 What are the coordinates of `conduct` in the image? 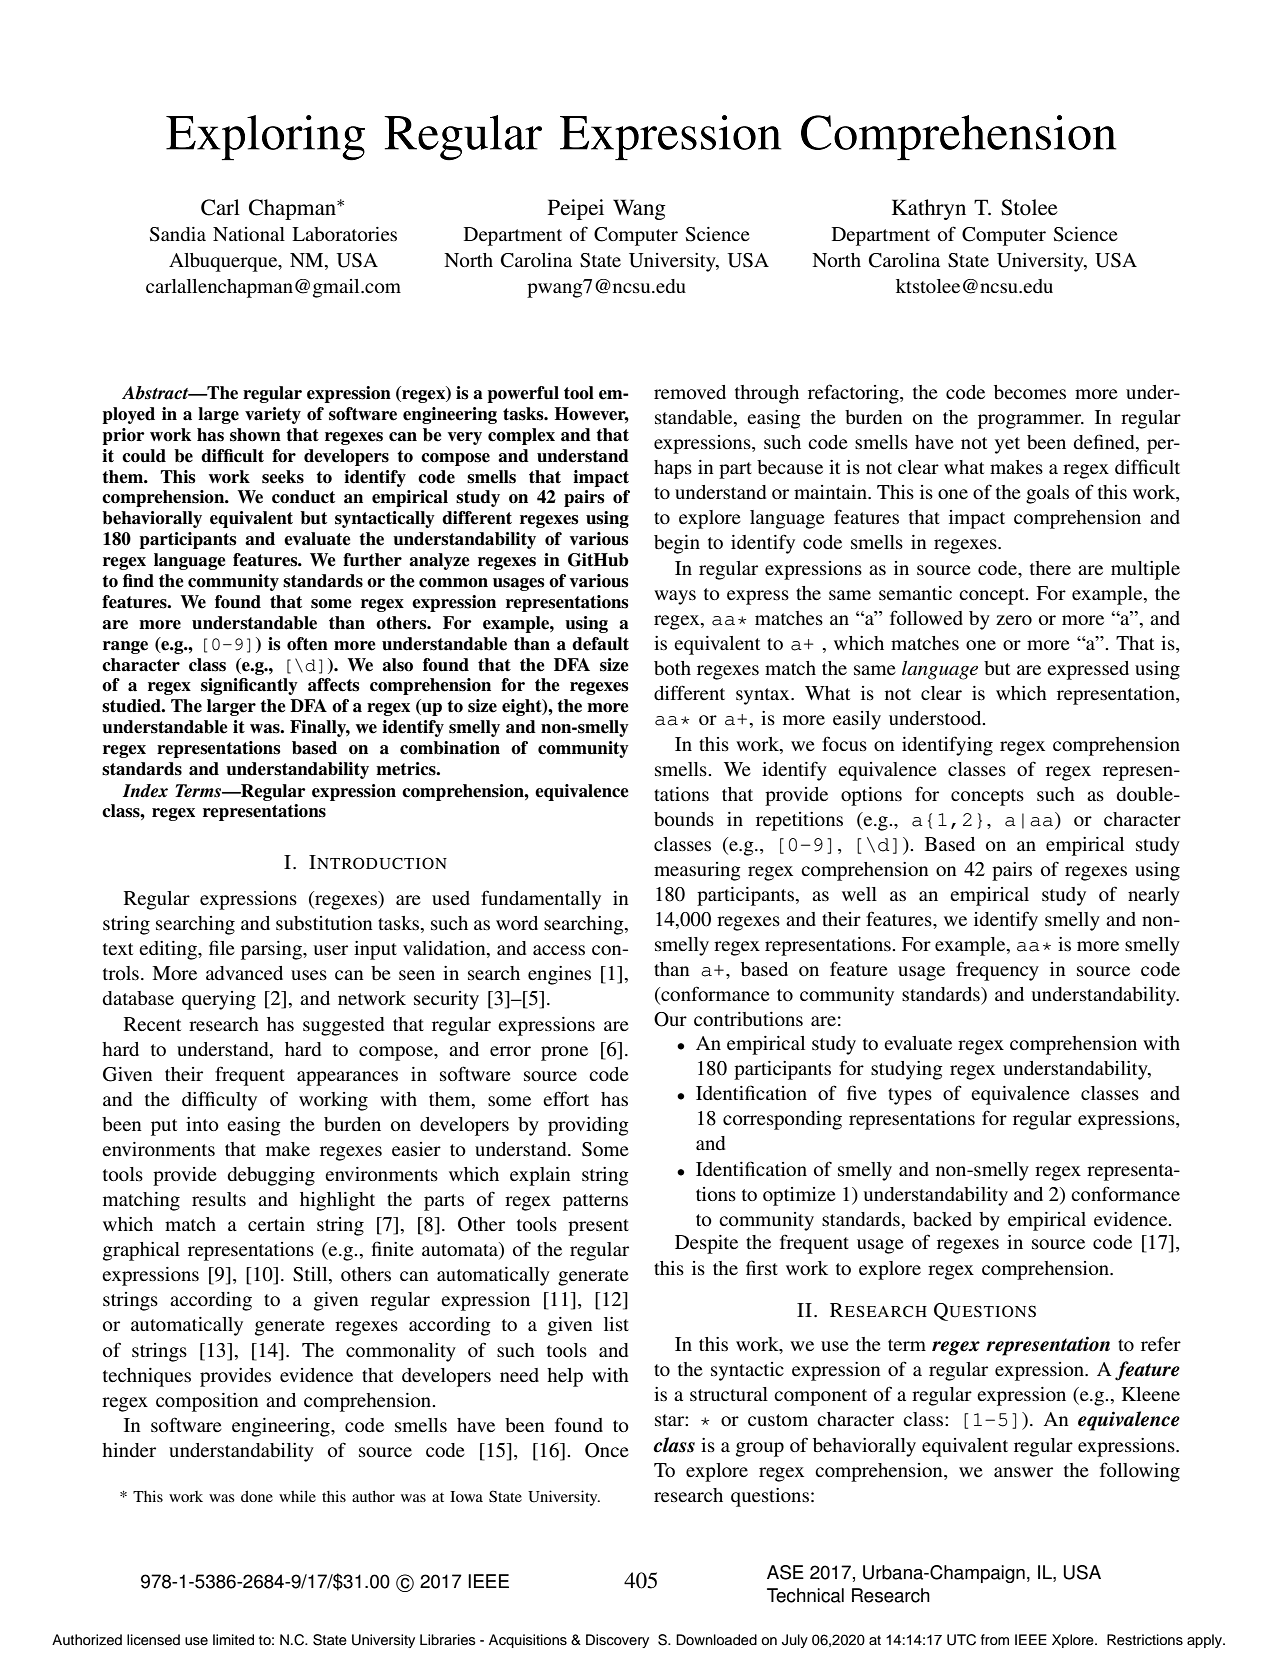 It's located at (303, 497).
